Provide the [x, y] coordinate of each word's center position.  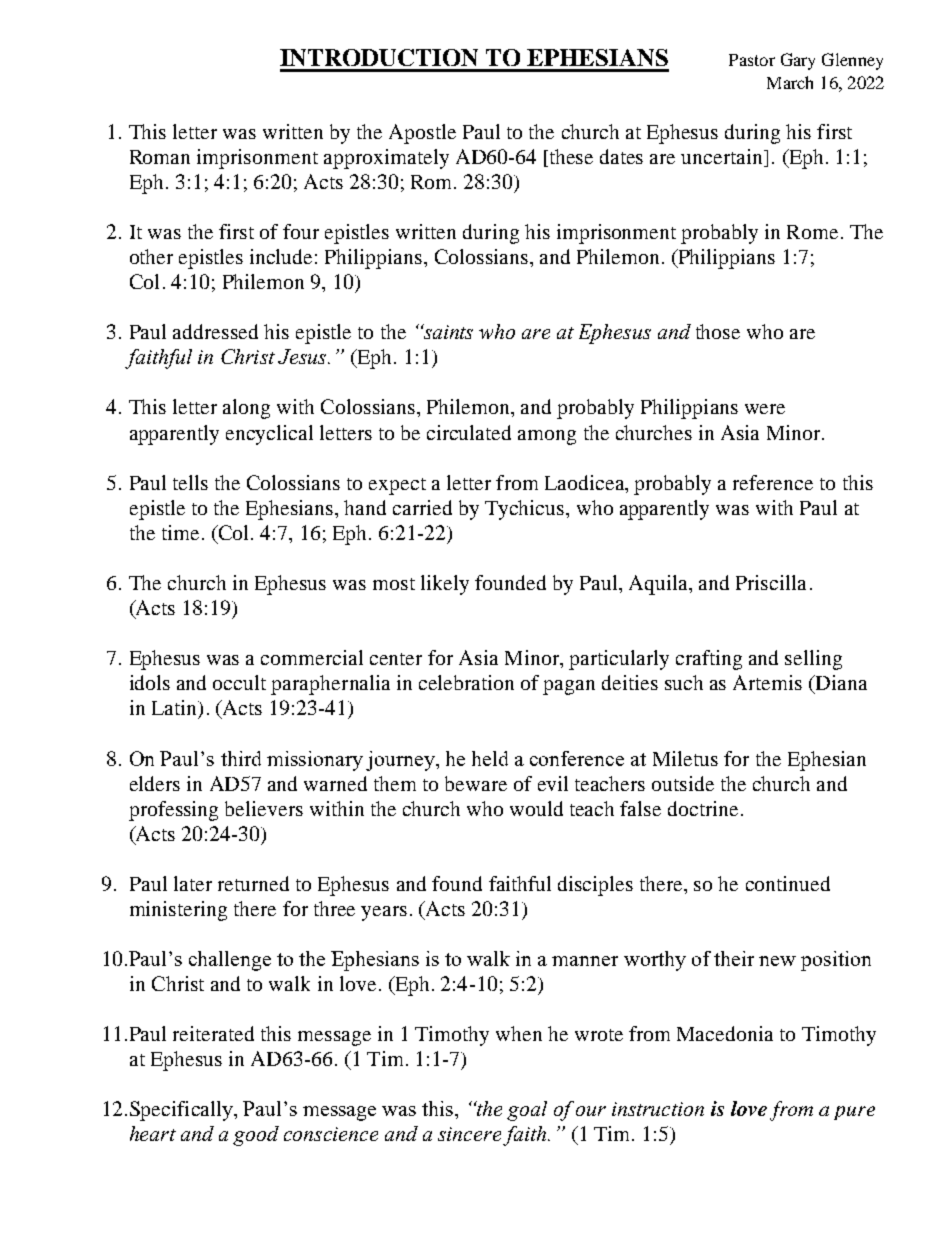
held [490, 758]
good [256, 1136]
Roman [160, 157]
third [241, 758]
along [246, 409]
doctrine [703, 808]
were [765, 409]
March [790, 82]
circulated [469, 432]
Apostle [422, 134]
